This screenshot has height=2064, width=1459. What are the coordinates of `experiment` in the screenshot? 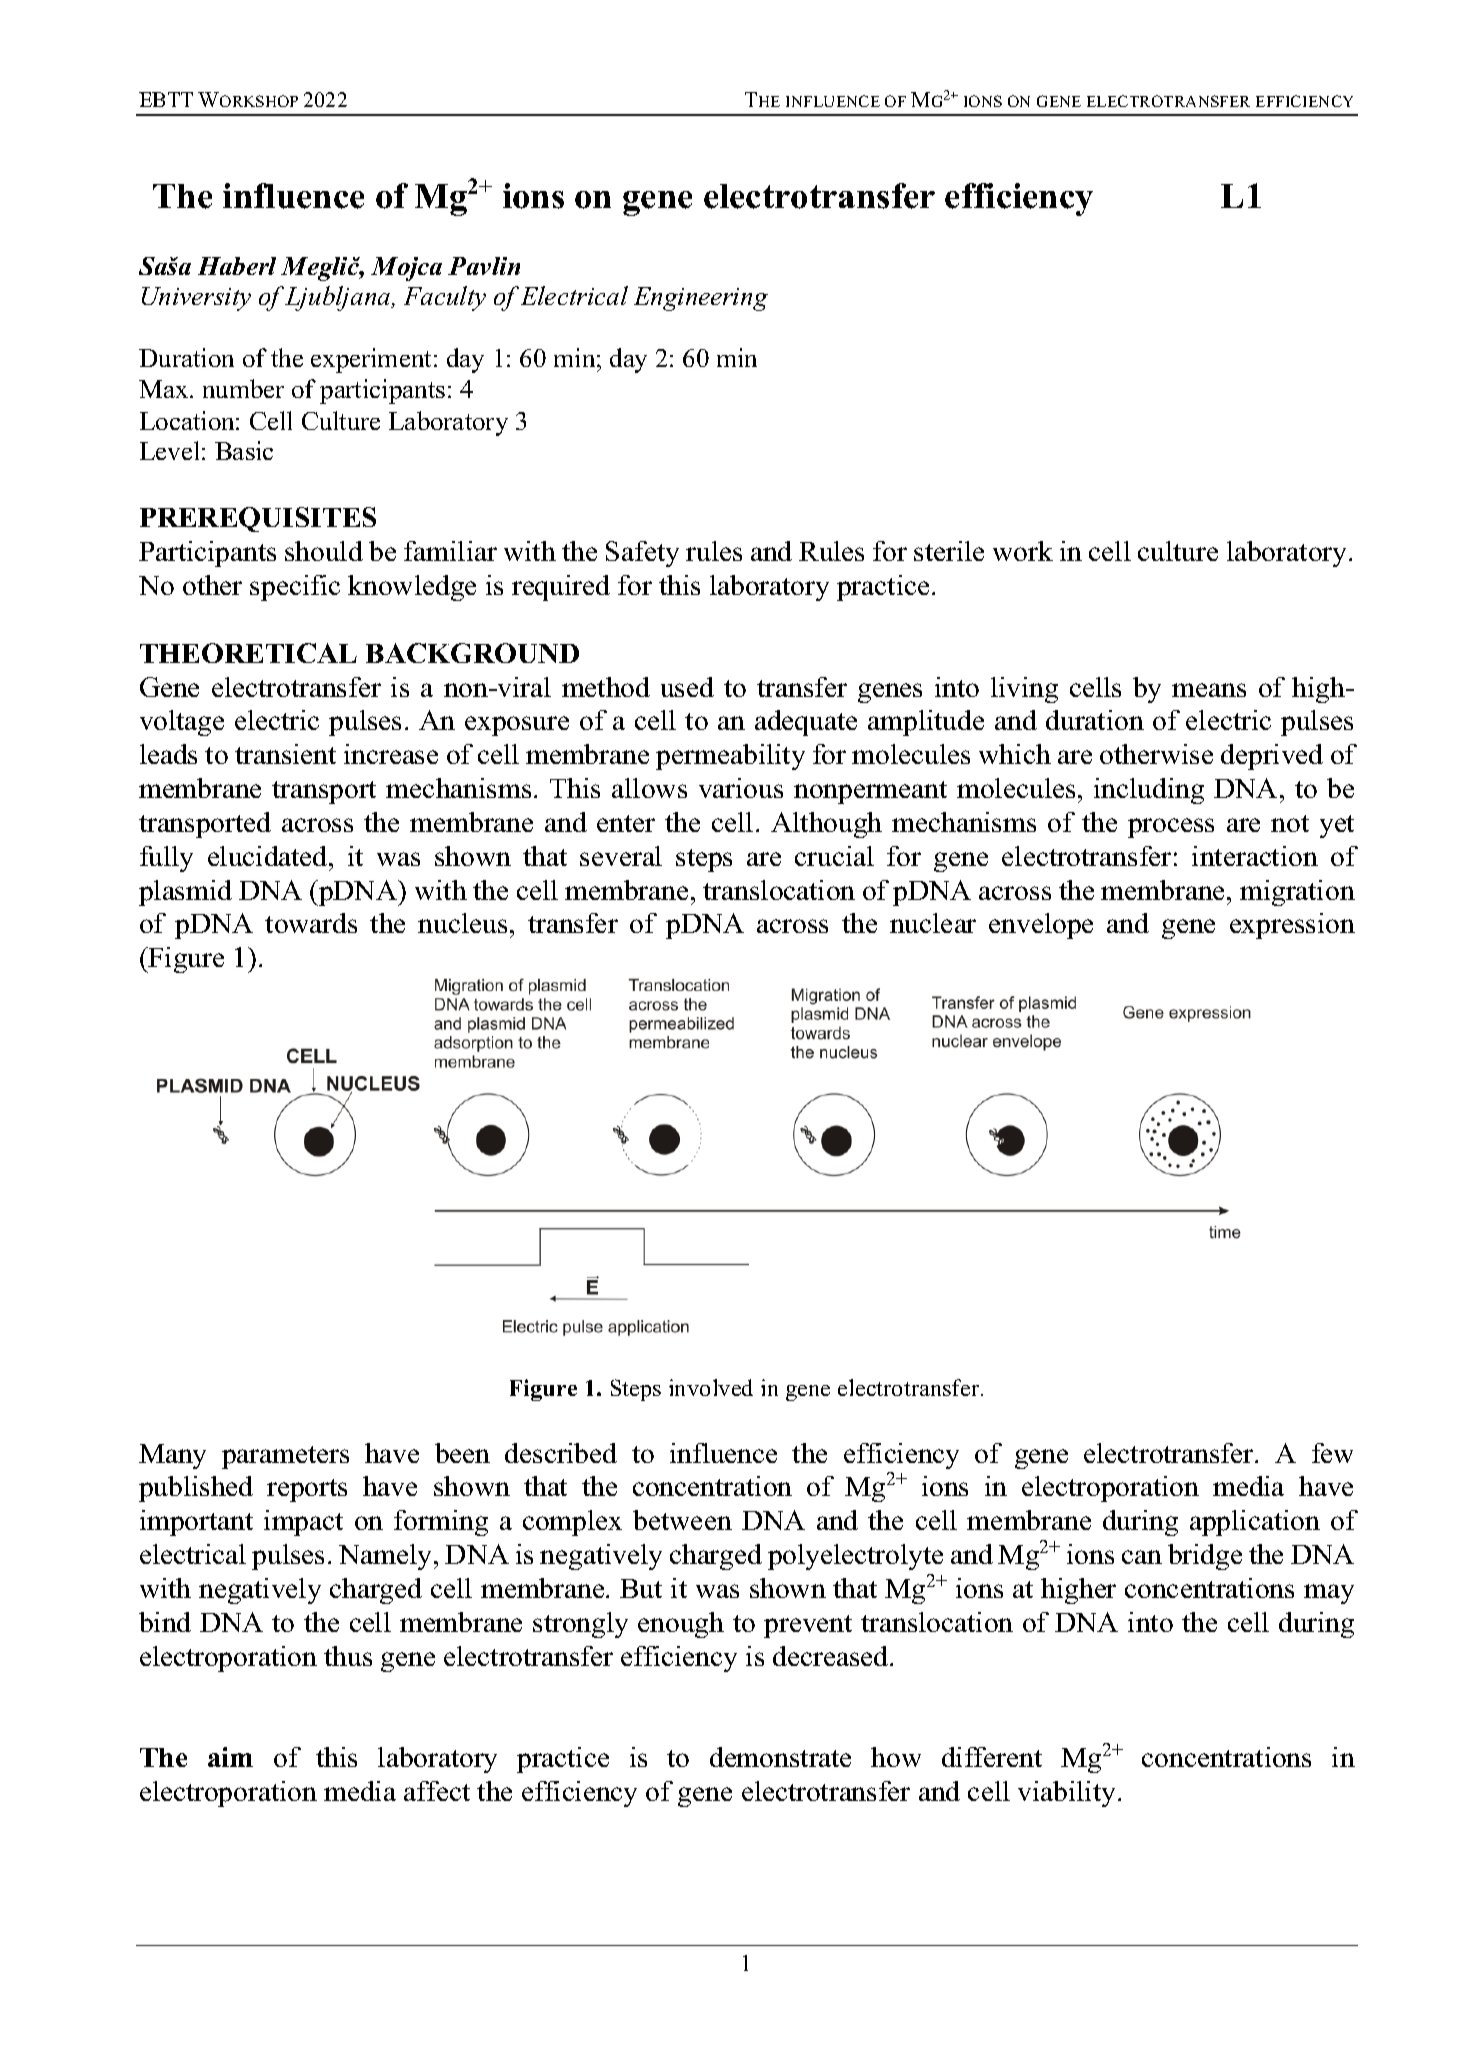 It's located at (371, 360).
